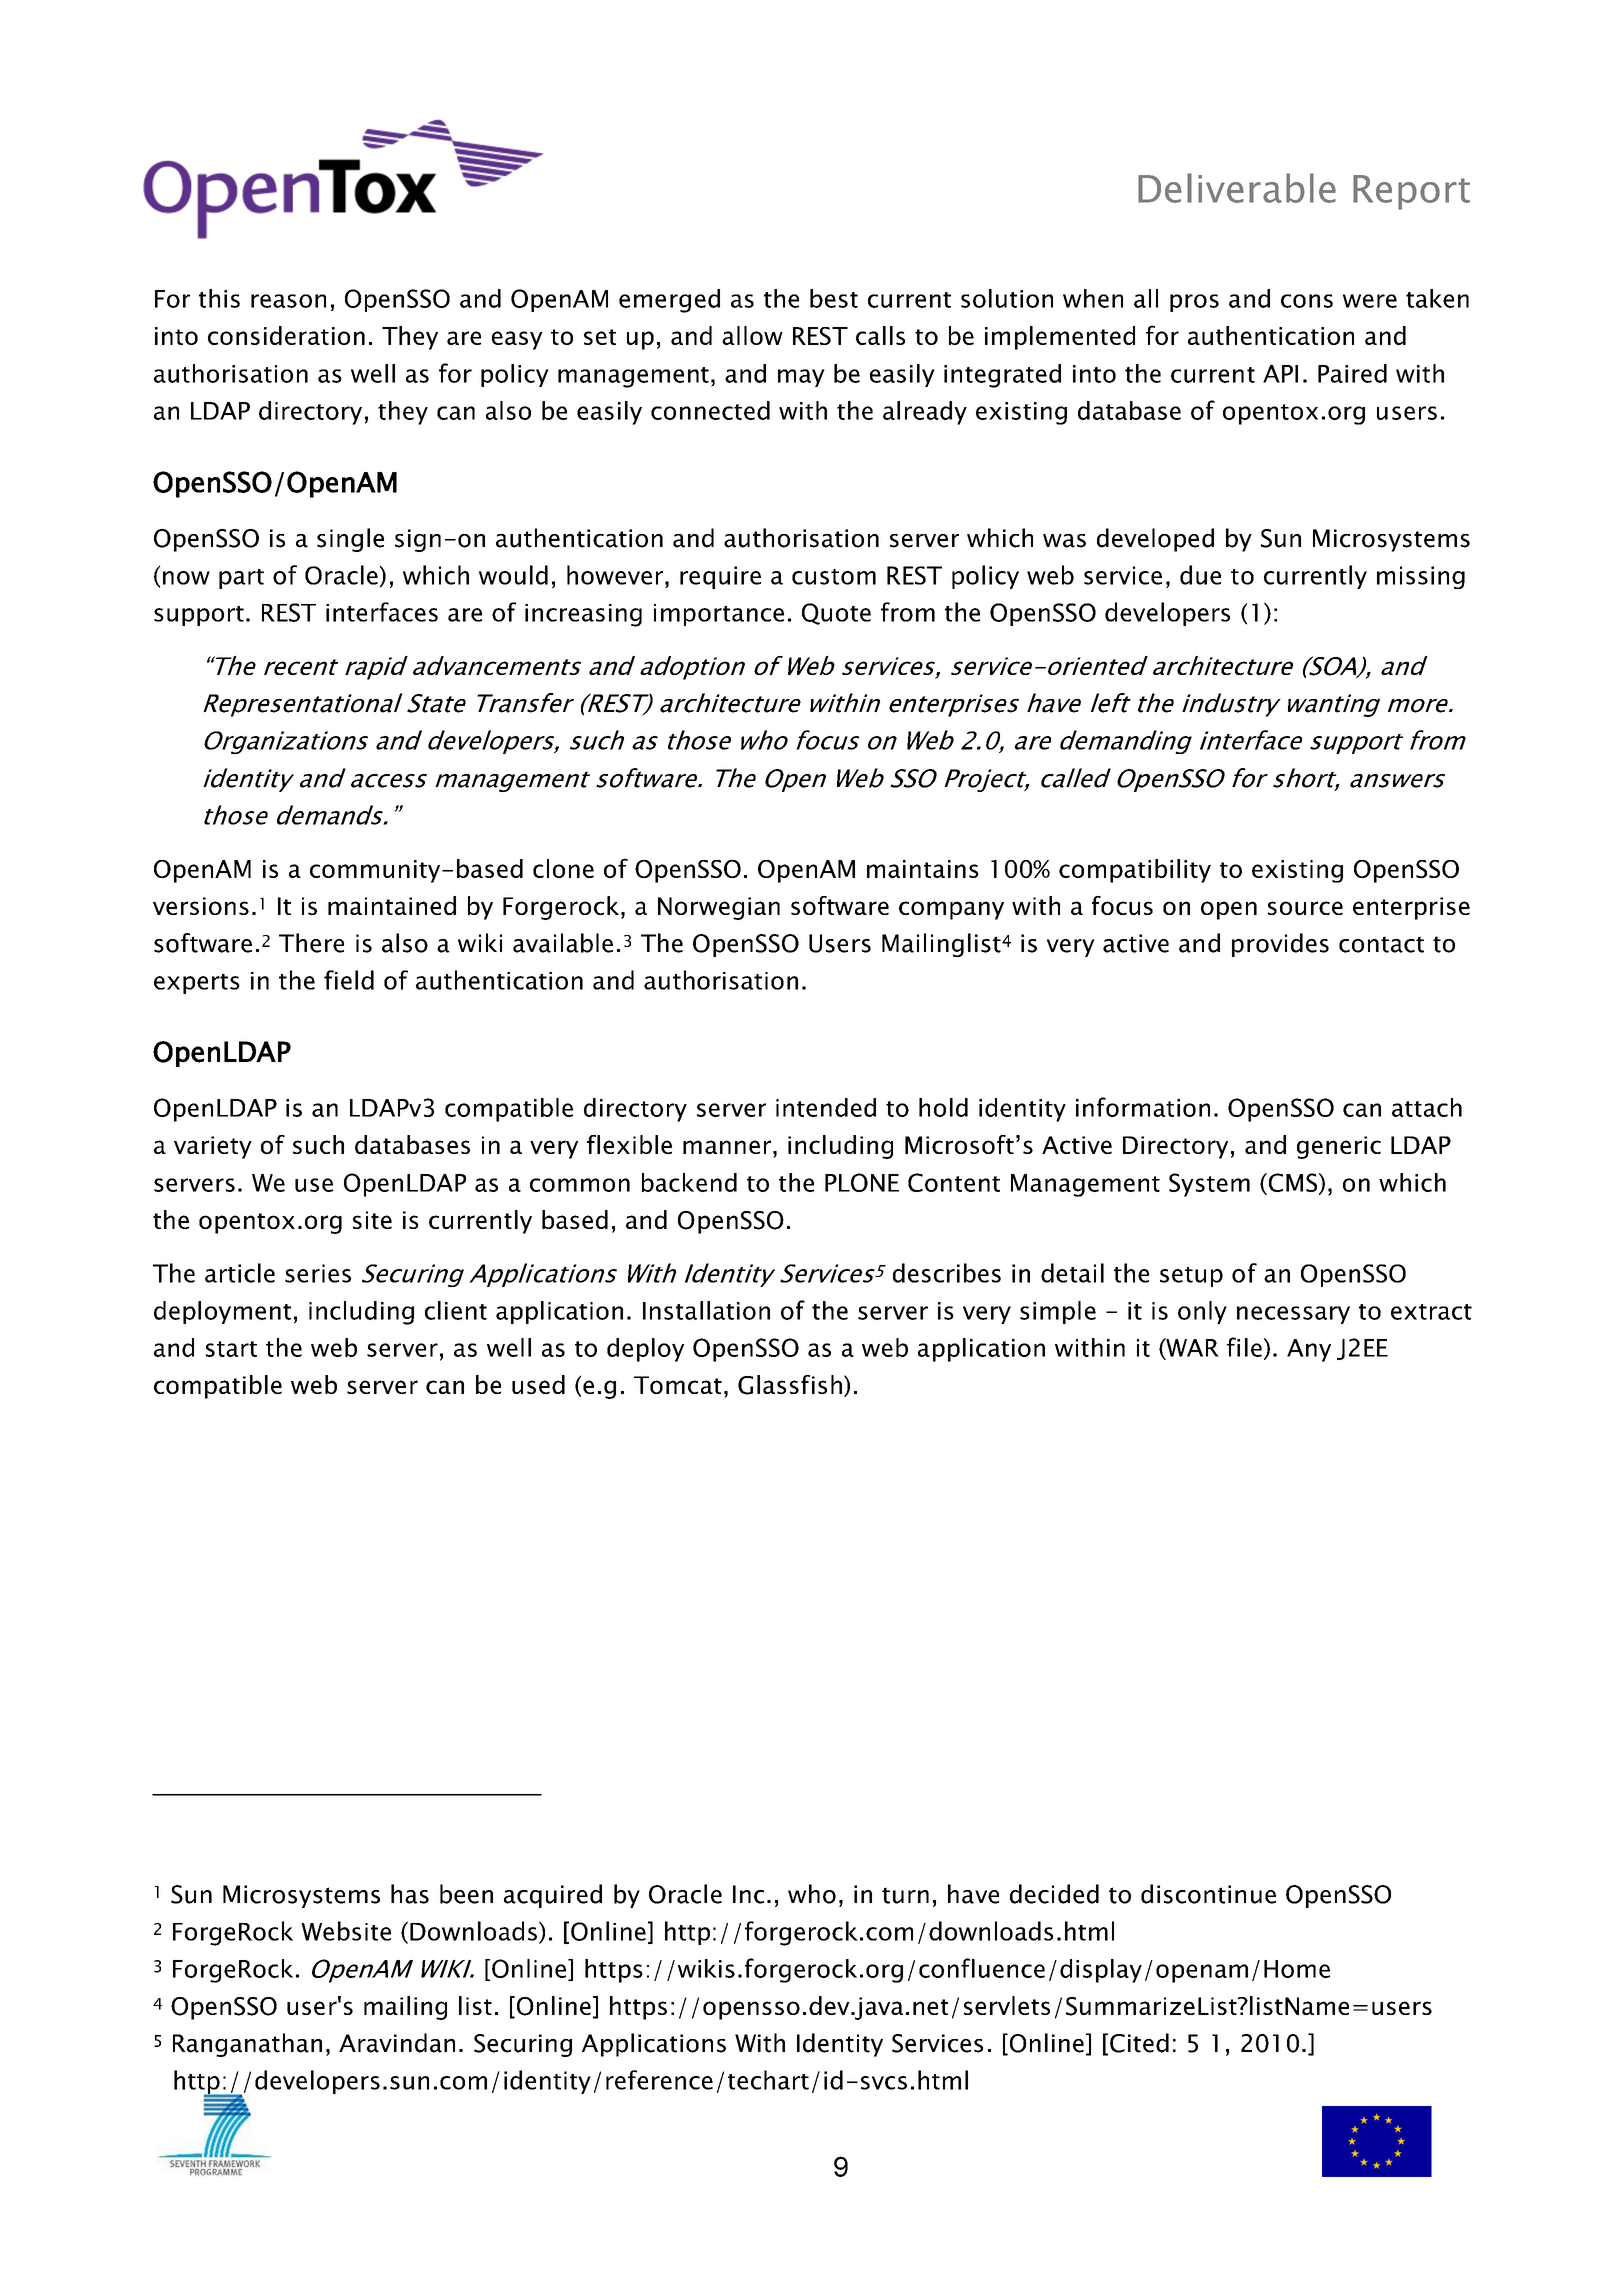 The width and height of the page is (1606, 2270). What do you see at coordinates (905, 1895) in the page?
I see `turn` at bounding box center [905, 1895].
